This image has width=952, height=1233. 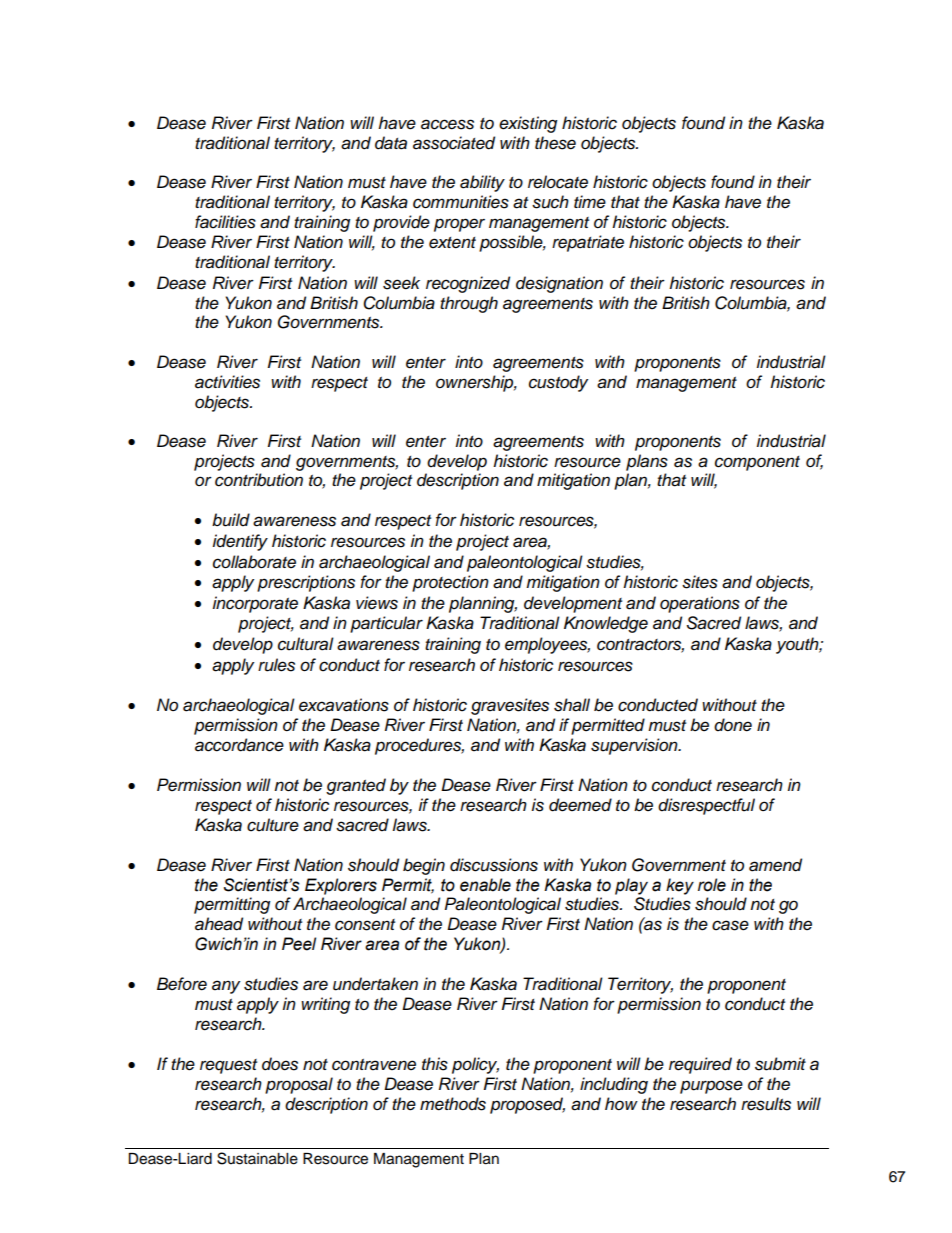 I want to click on Sustainable, so click(x=257, y=1158).
